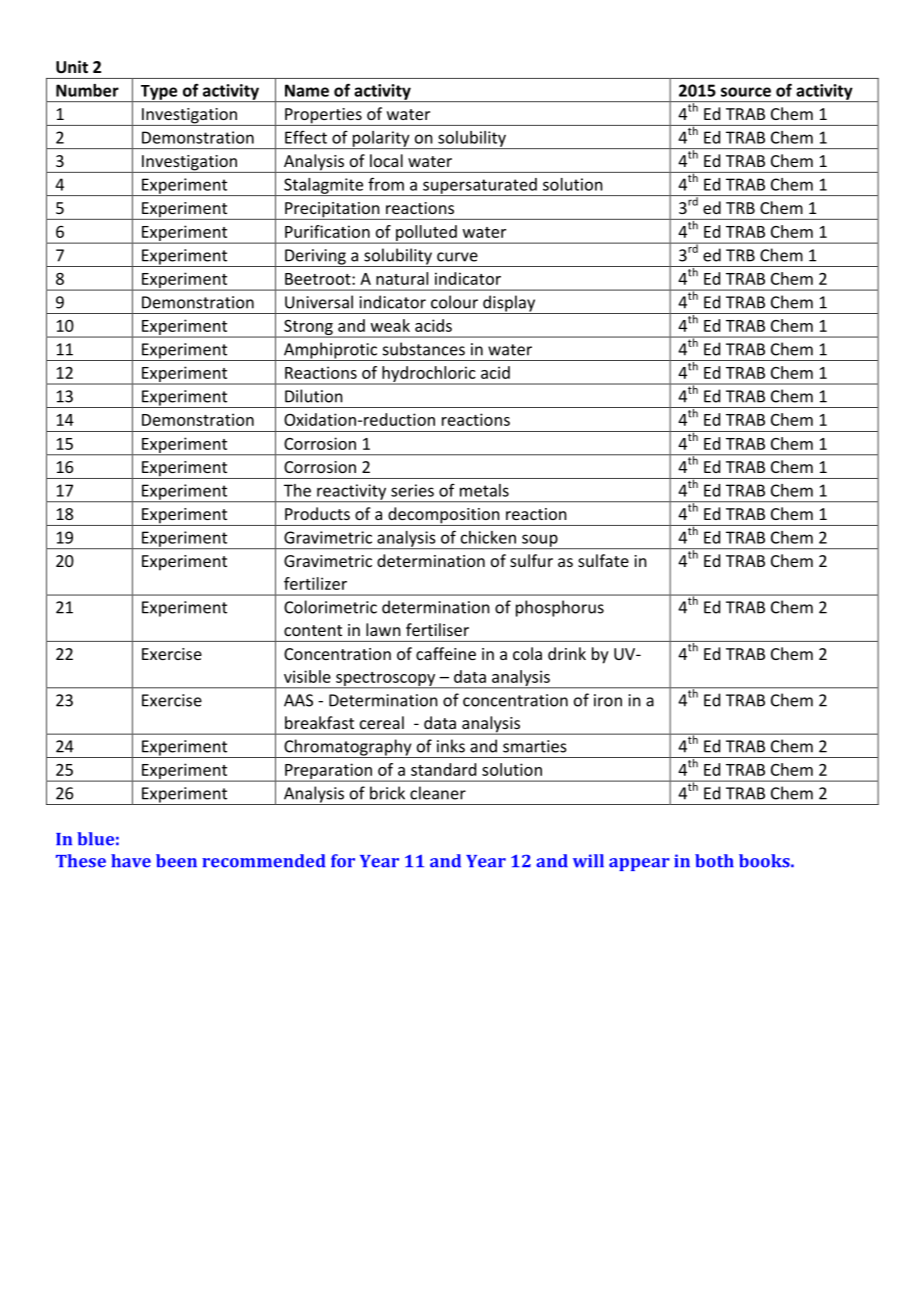 This document has height=1308, width=924. What do you see at coordinates (317, 513) in the document?
I see `Products` at bounding box center [317, 513].
